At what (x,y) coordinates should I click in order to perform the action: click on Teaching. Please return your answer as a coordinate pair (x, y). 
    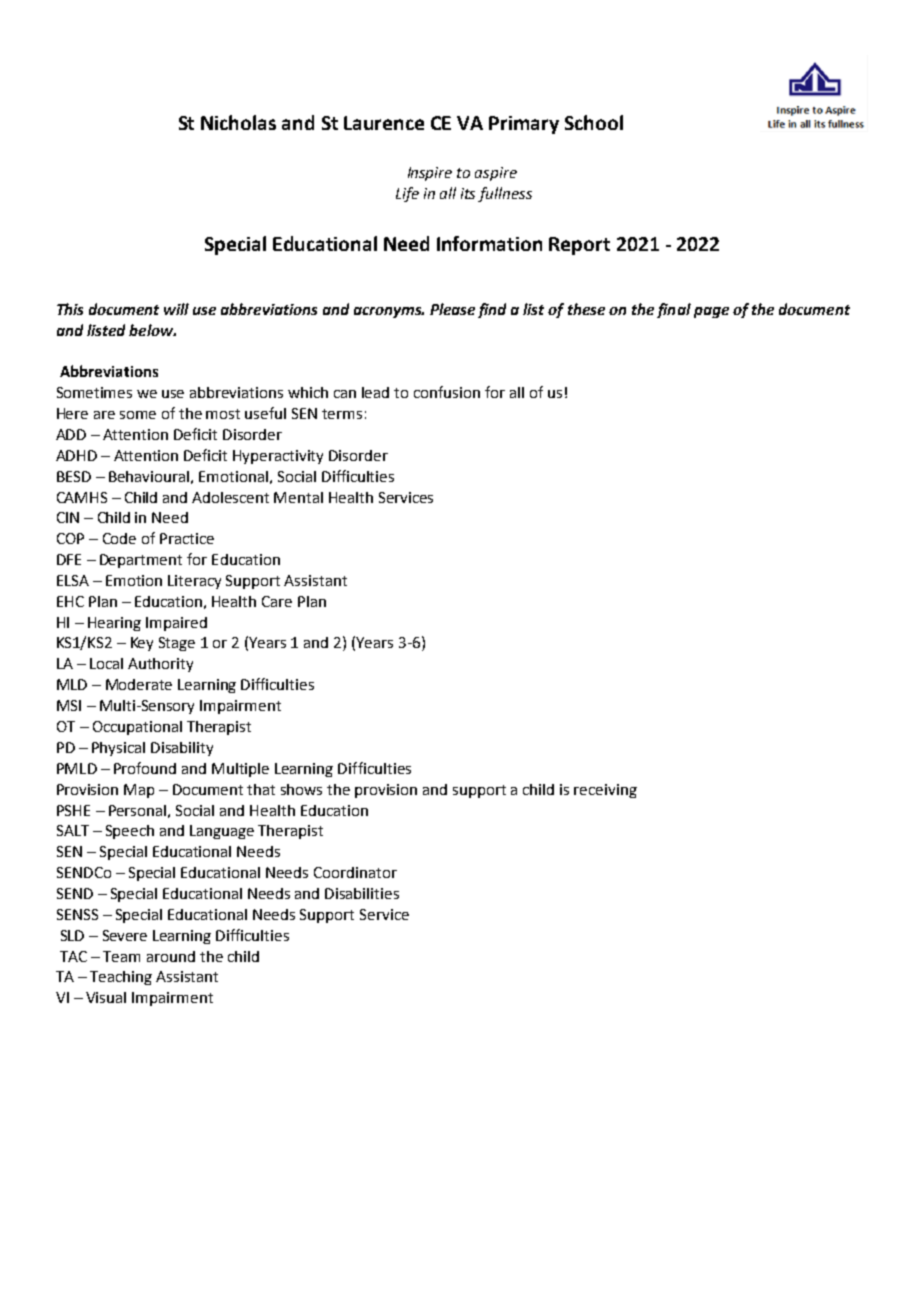
    Looking at the image, I should click on (121, 978).
